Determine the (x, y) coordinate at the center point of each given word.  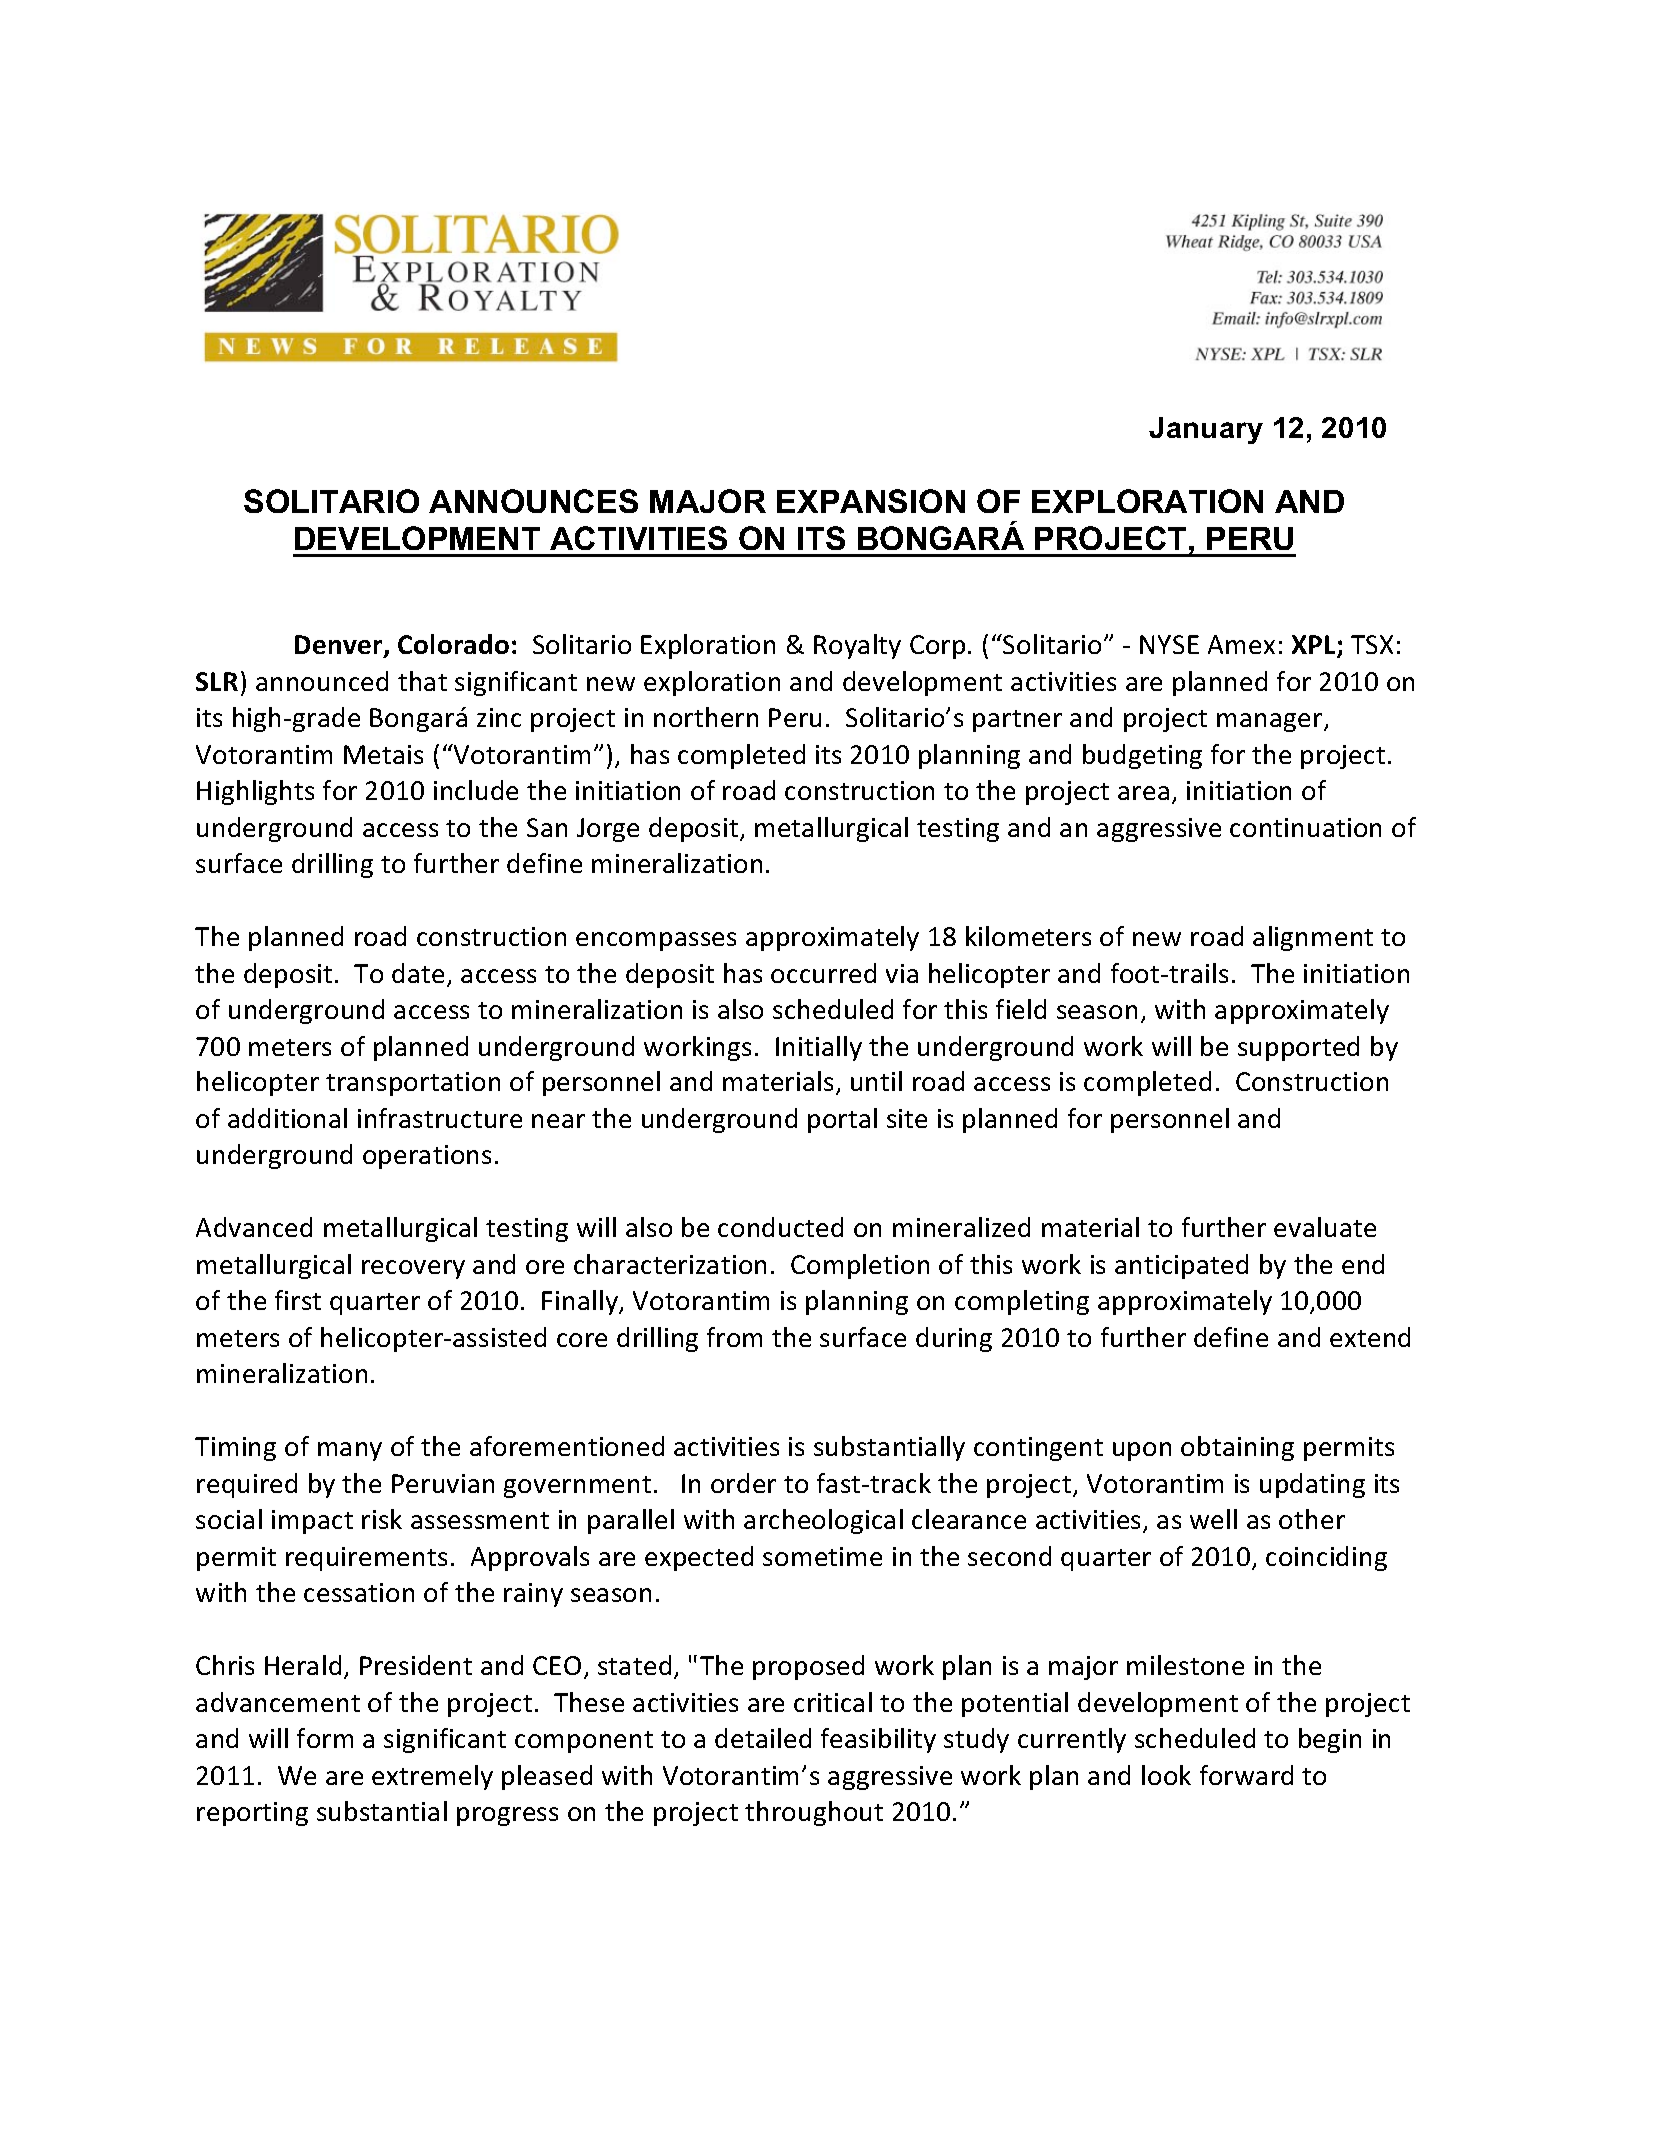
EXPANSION (871, 501)
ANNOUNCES (533, 501)
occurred (823, 973)
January (1206, 430)
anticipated (1181, 1266)
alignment (1313, 938)
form (325, 1738)
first (298, 1300)
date (418, 973)
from (734, 1337)
